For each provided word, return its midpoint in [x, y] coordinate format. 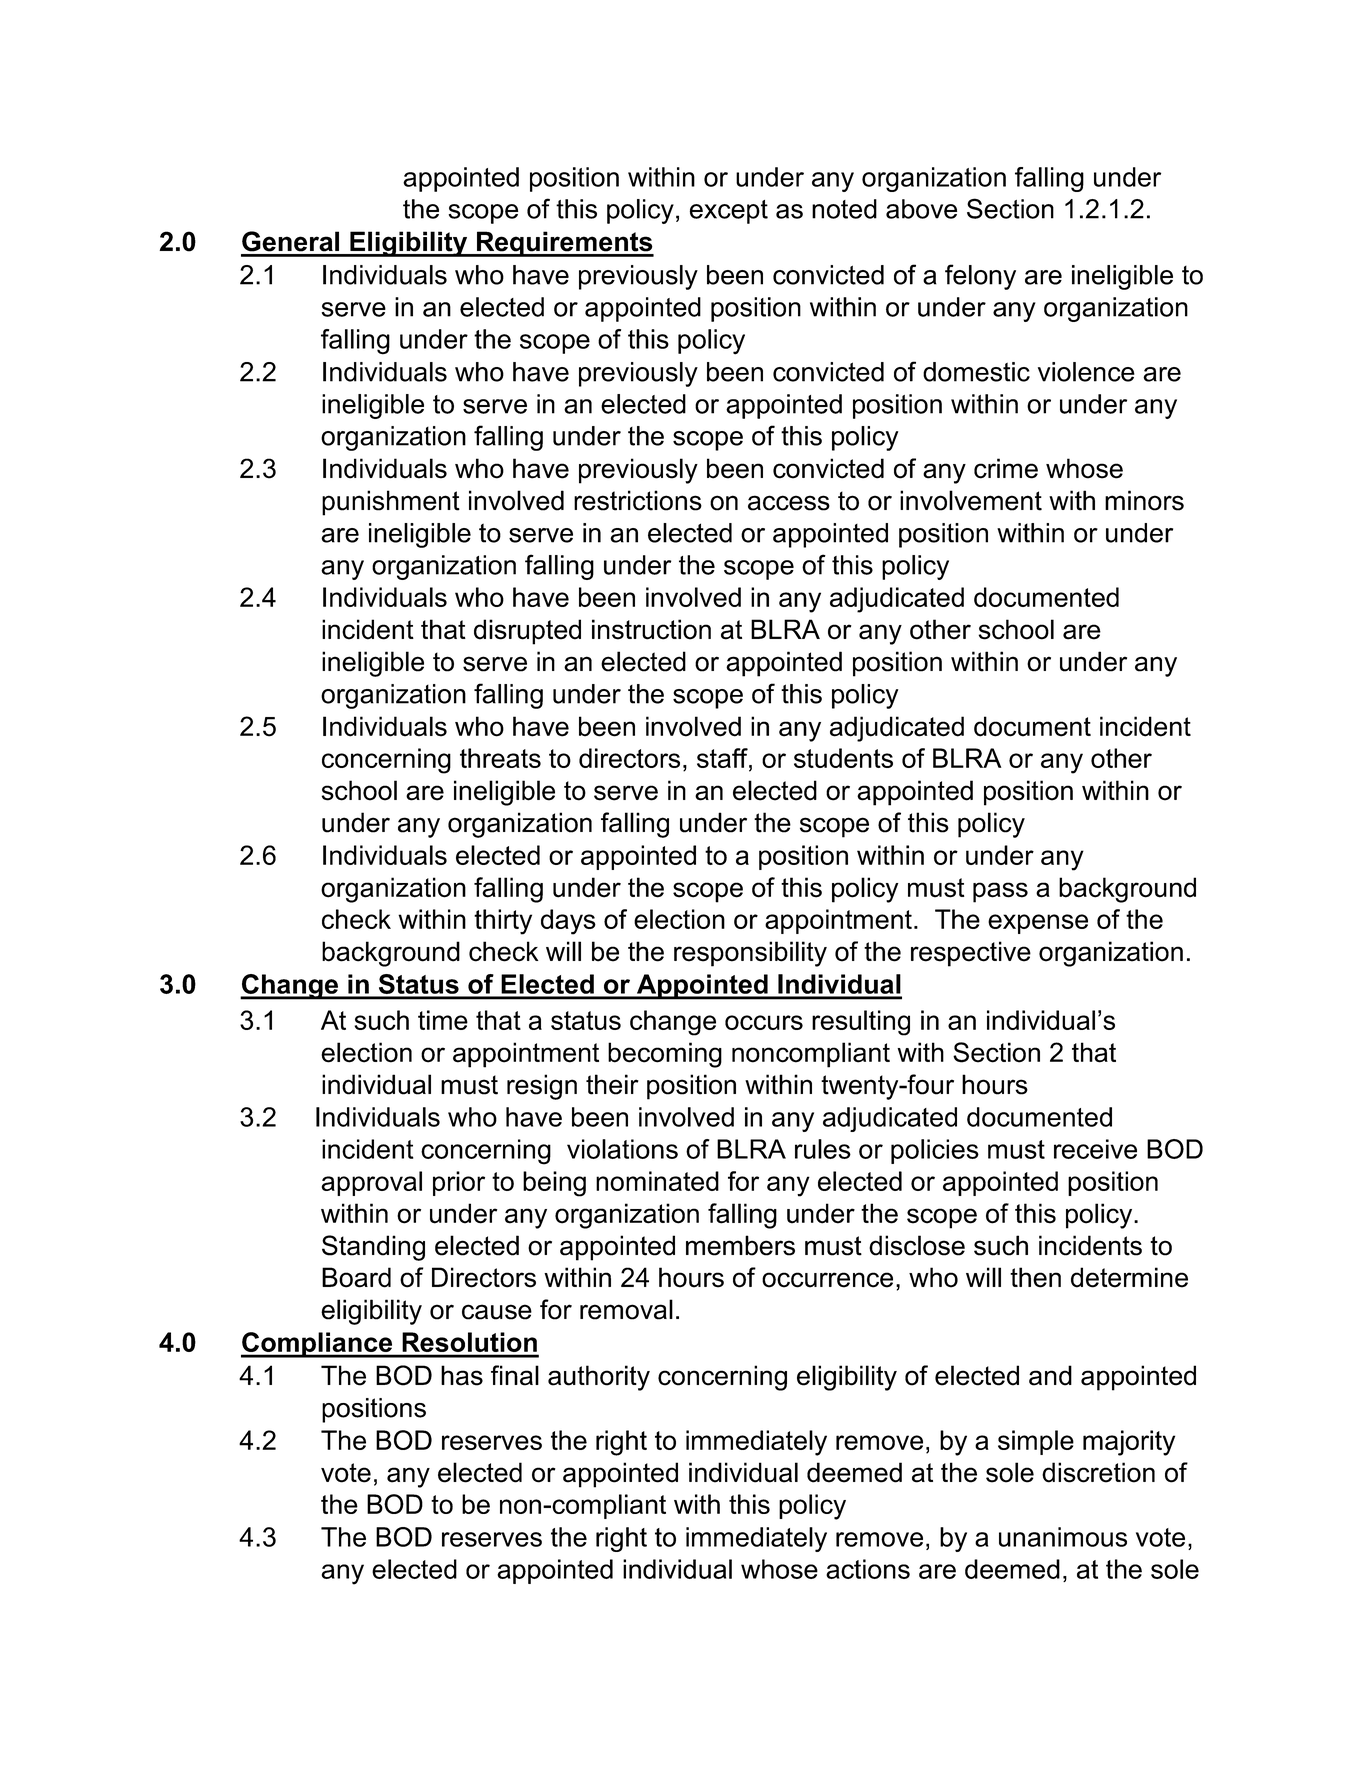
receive [1095, 1149]
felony [980, 277]
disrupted [527, 632]
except [729, 212]
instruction [651, 629]
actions [868, 1569]
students [843, 758]
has [462, 1375]
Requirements [564, 244]
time [443, 1020]
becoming [665, 1055]
